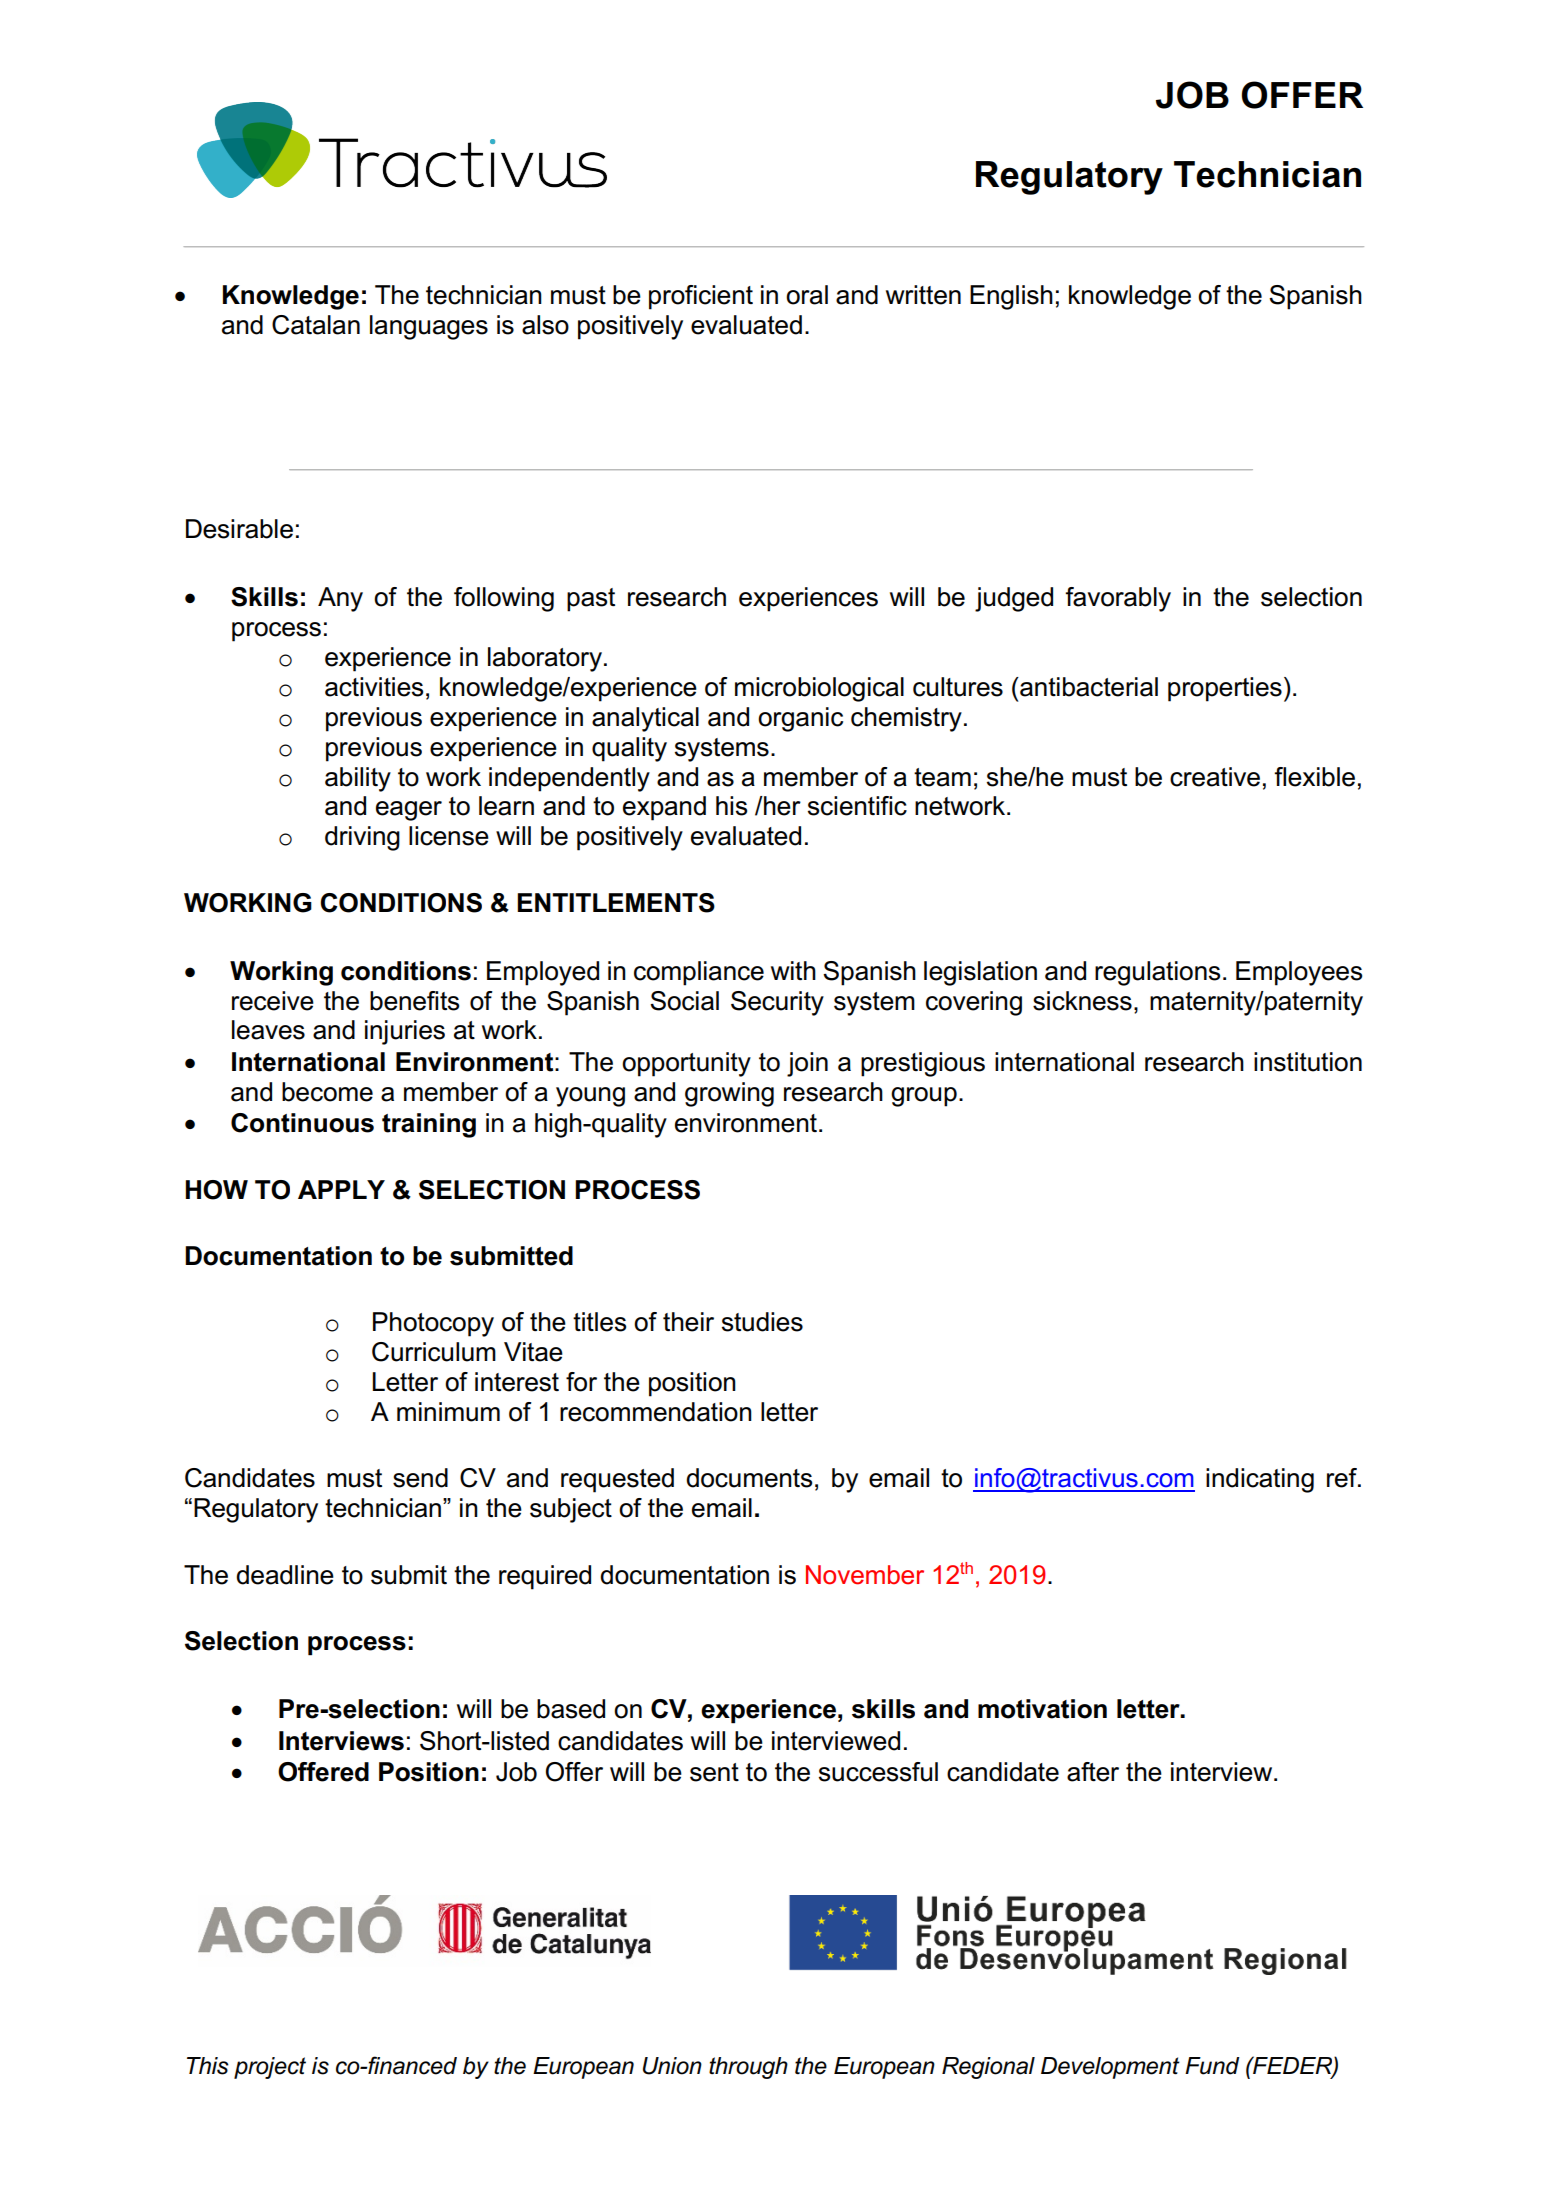 Image resolution: width=1547 pixels, height=2189 pixels. I want to click on APPLY, so click(341, 1189).
